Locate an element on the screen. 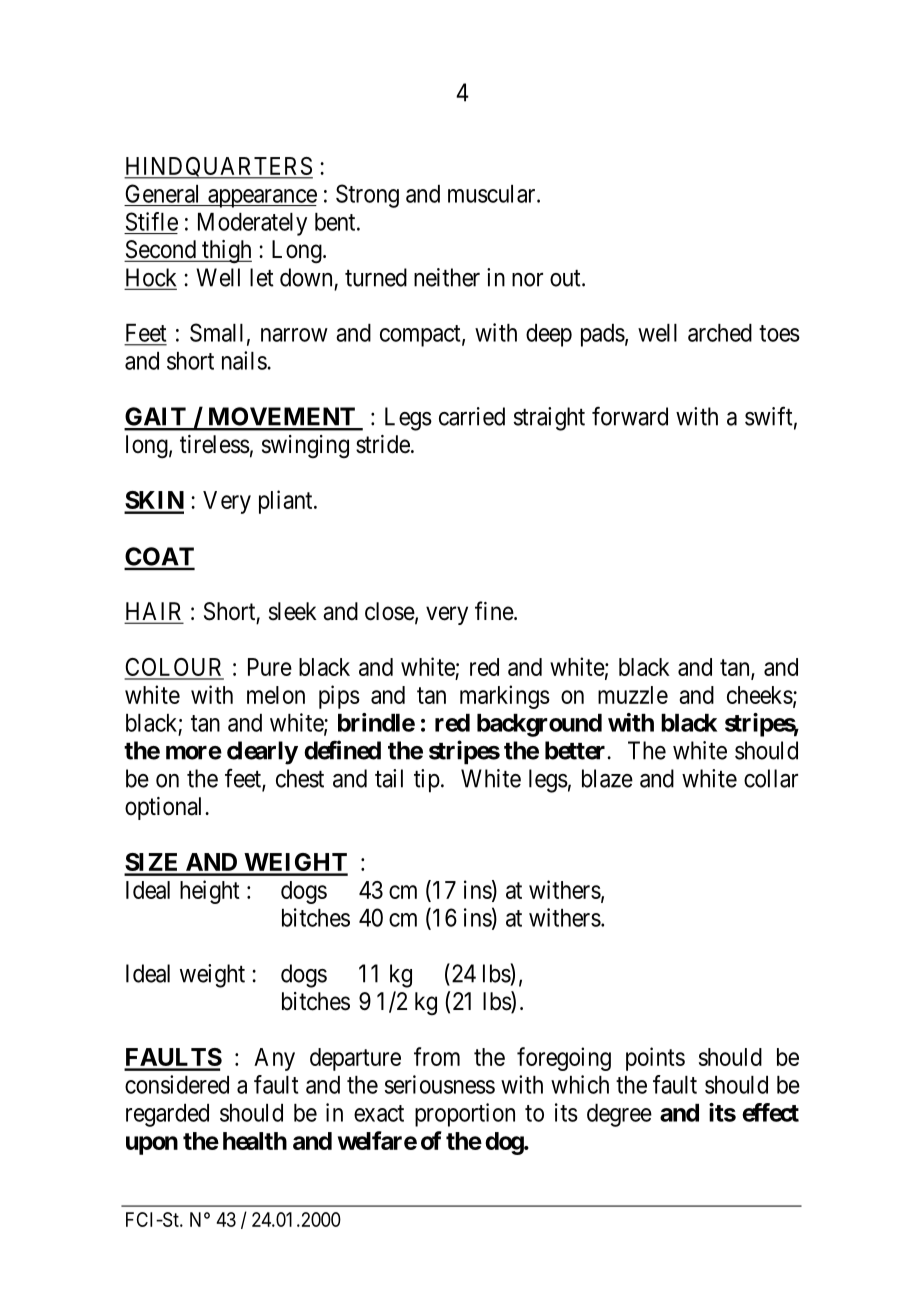  Pure is located at coordinates (270, 667).
